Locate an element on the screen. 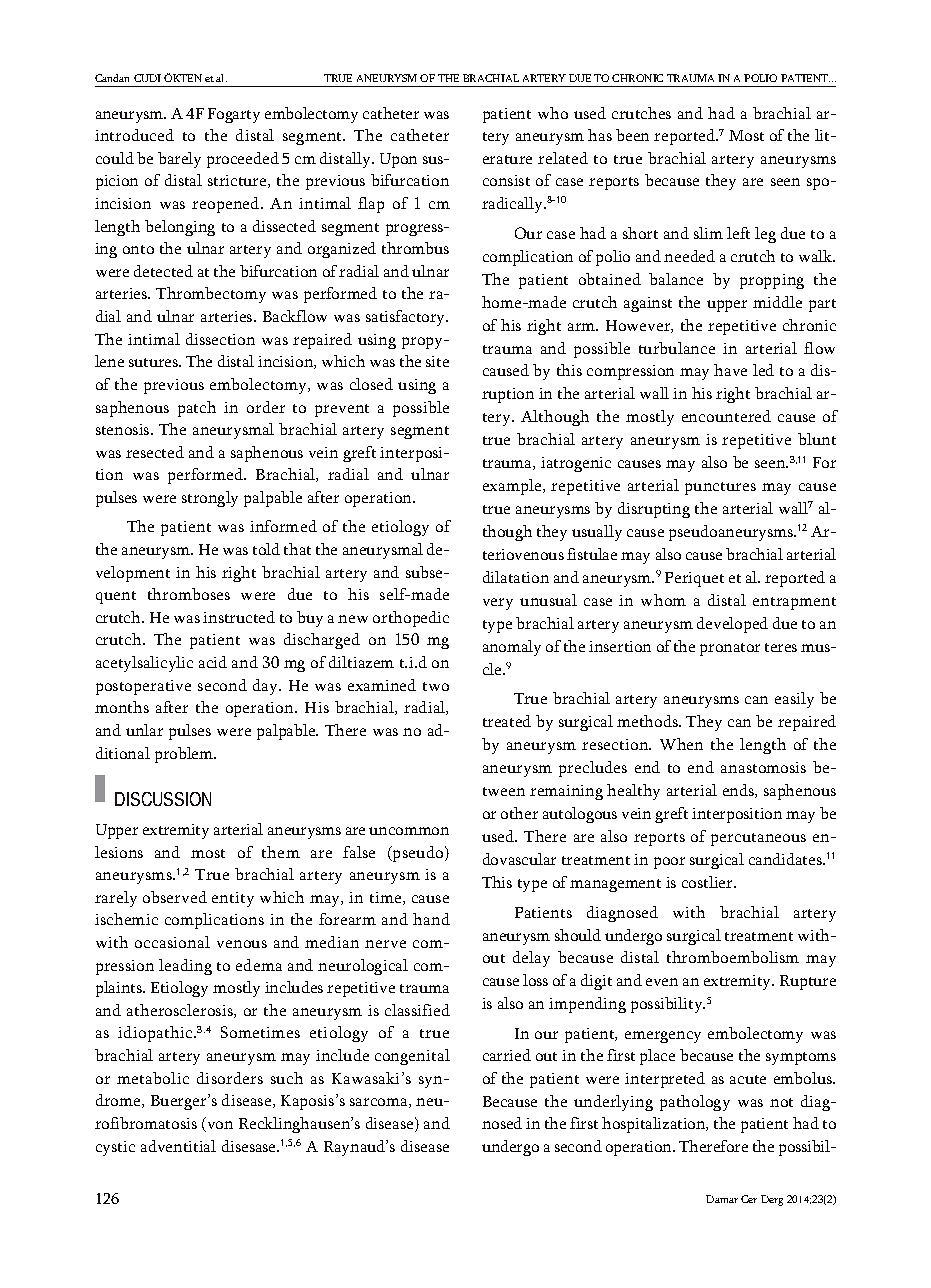 The height and width of the screenshot is (1288, 931). hand is located at coordinates (431, 919).
